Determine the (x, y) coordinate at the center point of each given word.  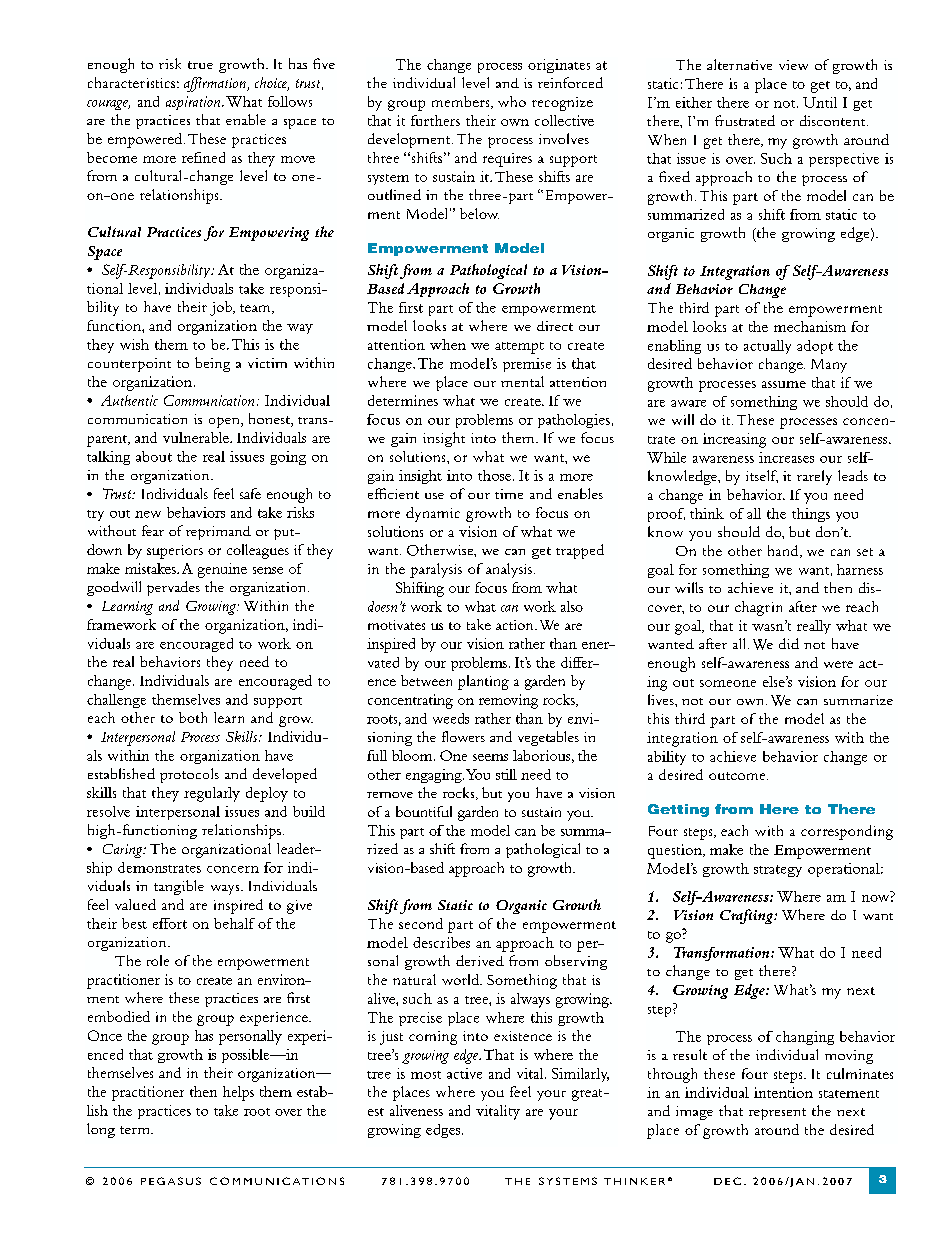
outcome (738, 776)
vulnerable (197, 437)
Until (820, 102)
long (101, 1130)
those (496, 475)
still (506, 774)
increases (786, 457)
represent (777, 1114)
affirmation (216, 84)
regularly (212, 794)
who (512, 101)
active (464, 1073)
